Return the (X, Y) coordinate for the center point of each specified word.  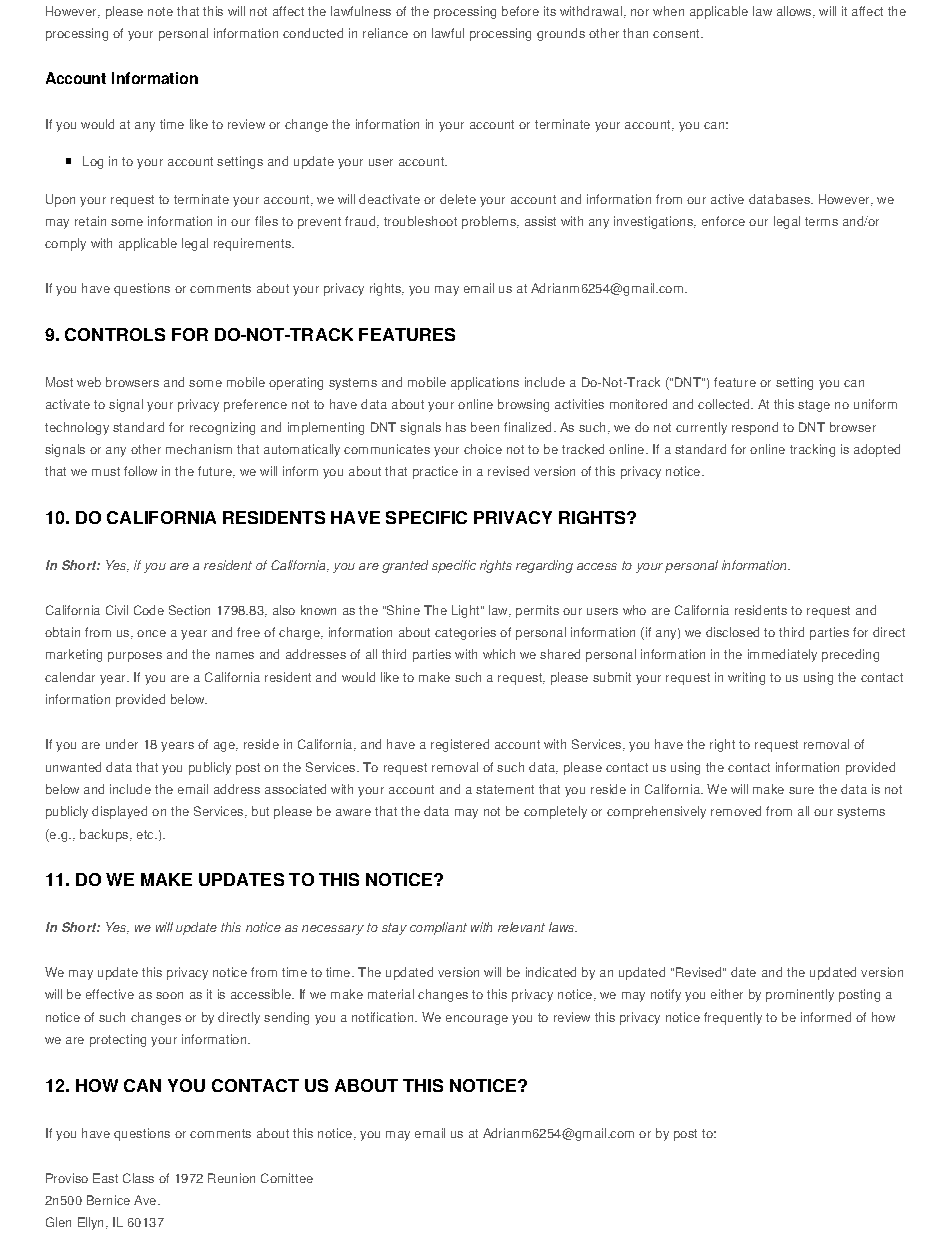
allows (795, 12)
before (520, 11)
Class (138, 1178)
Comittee (287, 1178)
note (160, 11)
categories (465, 633)
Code (149, 610)
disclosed (732, 632)
